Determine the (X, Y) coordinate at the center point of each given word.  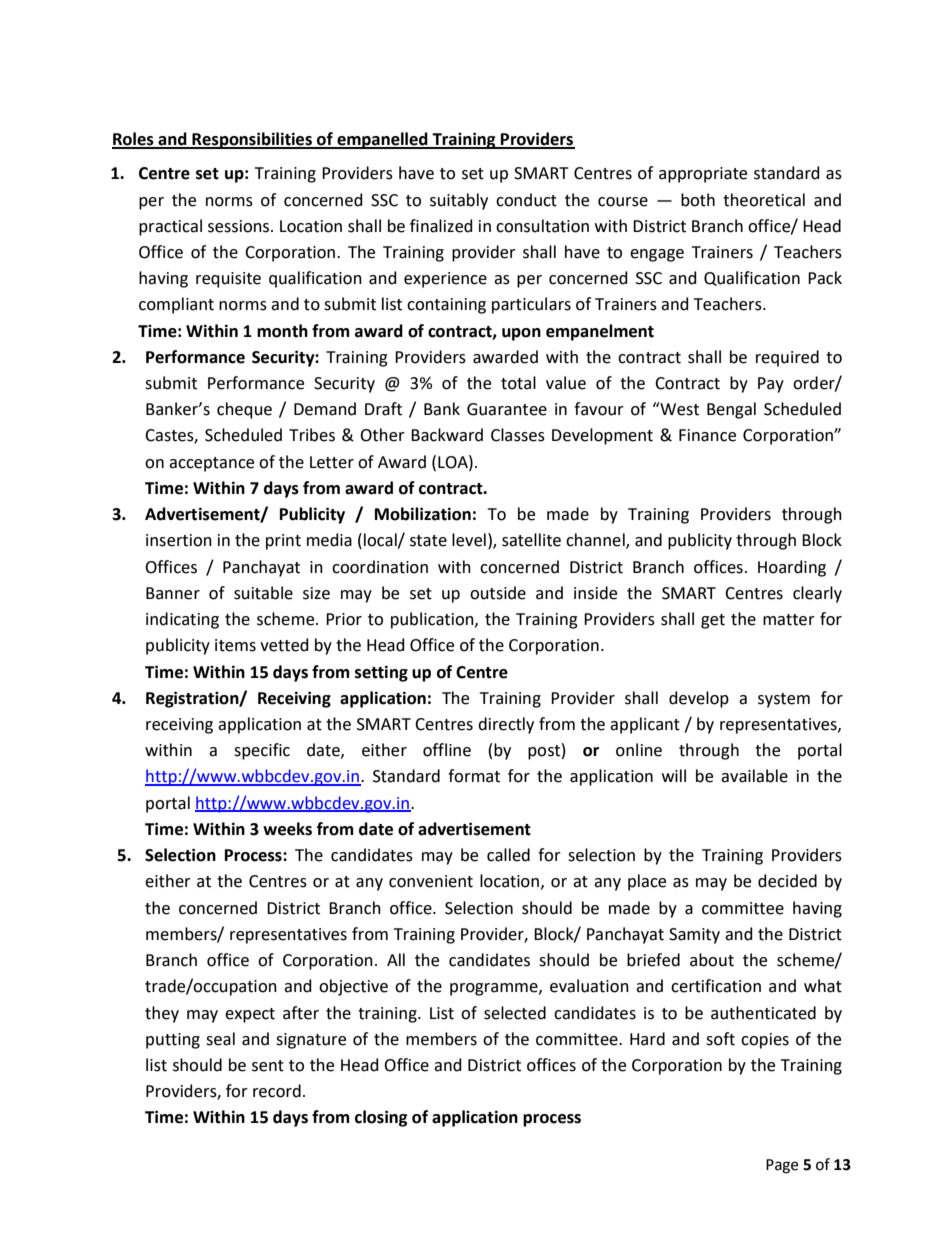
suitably (459, 201)
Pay (771, 385)
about (712, 960)
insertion (179, 540)
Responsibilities (252, 140)
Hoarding (792, 568)
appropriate (703, 175)
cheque (244, 410)
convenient (431, 881)
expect (250, 1015)
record (277, 1091)
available (754, 776)
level (469, 540)
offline (447, 750)
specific (262, 751)
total (518, 383)
